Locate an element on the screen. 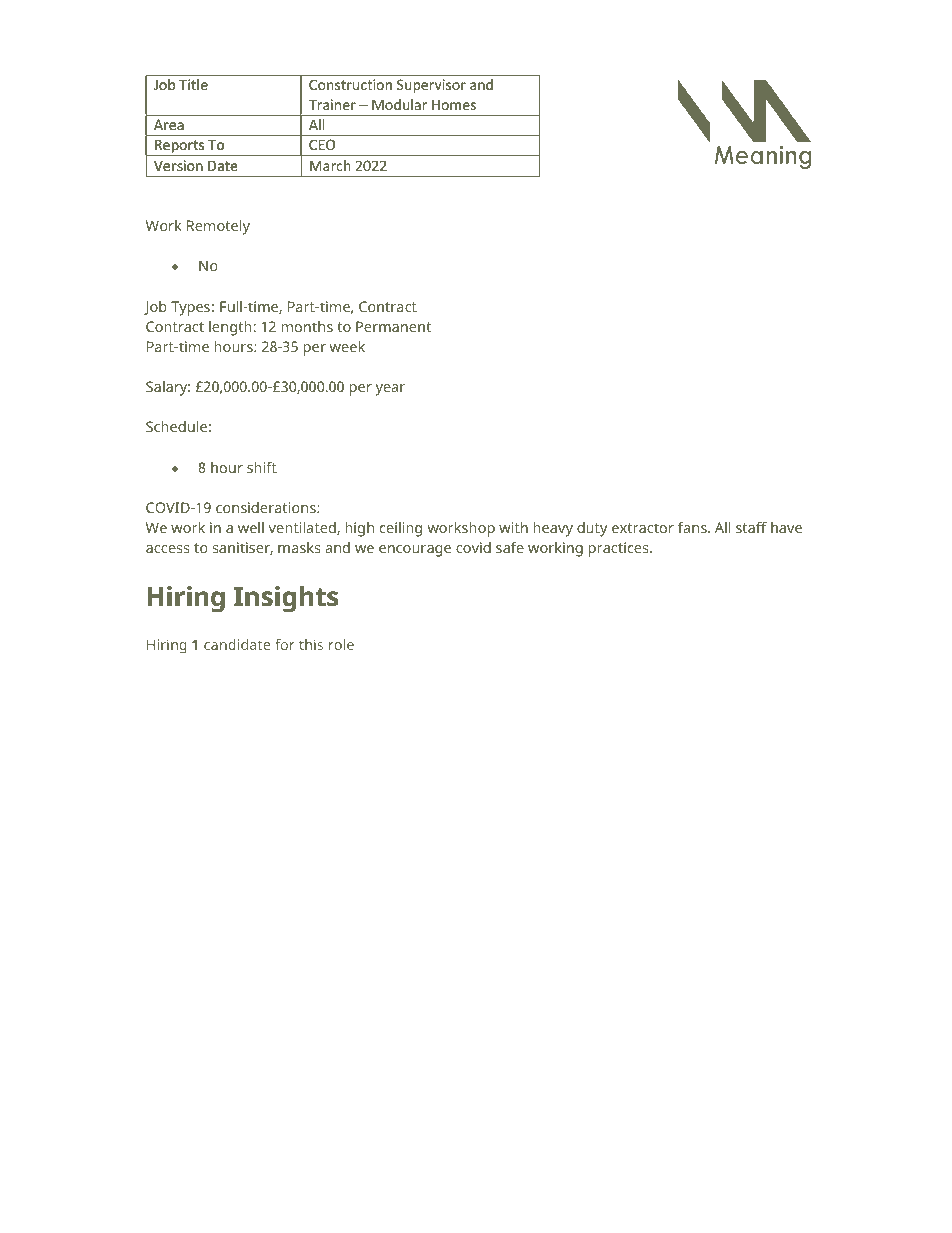  role is located at coordinates (341, 644).
